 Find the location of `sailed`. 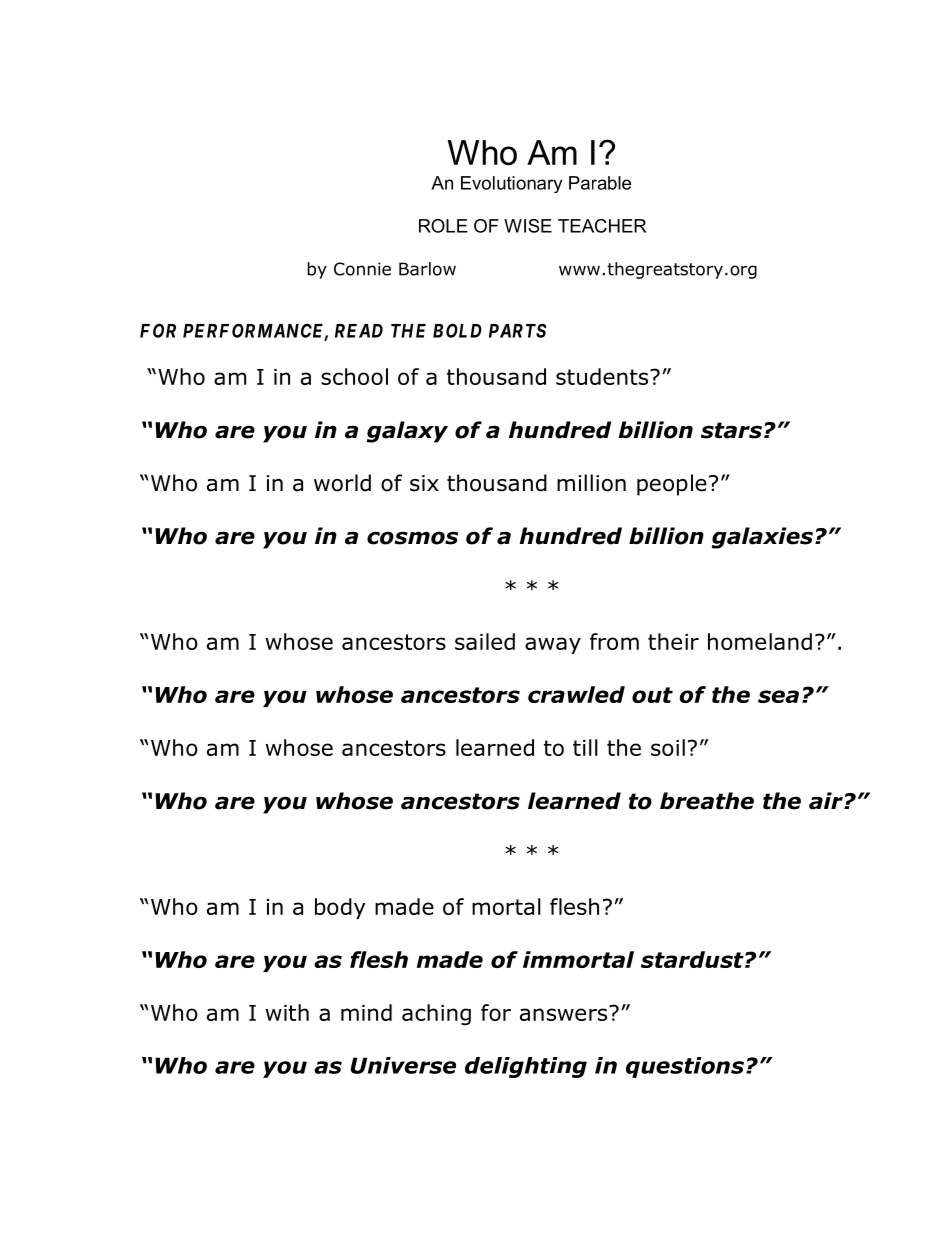

sailed is located at coordinates (485, 641).
